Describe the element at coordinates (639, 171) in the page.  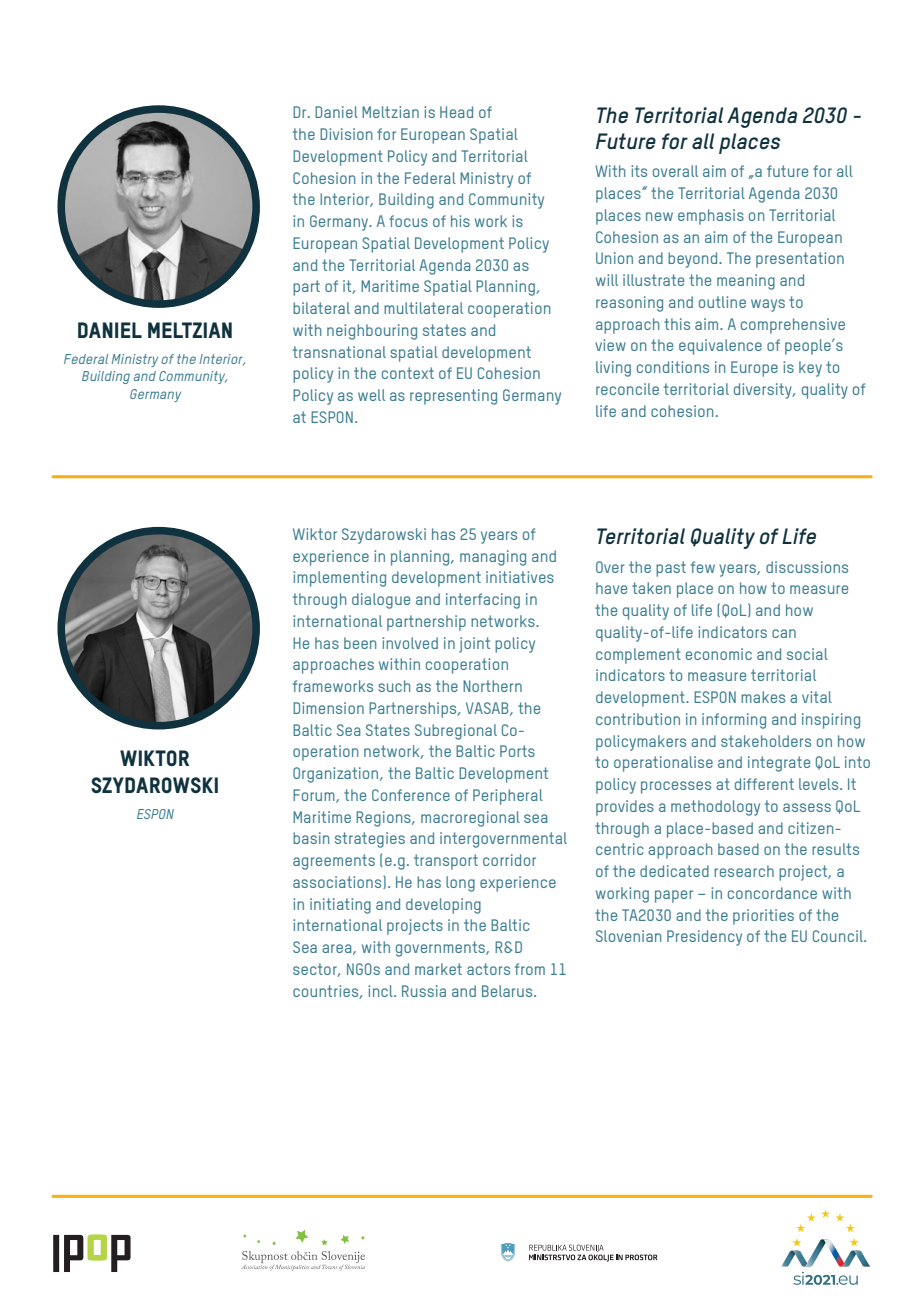
I see `its` at that location.
